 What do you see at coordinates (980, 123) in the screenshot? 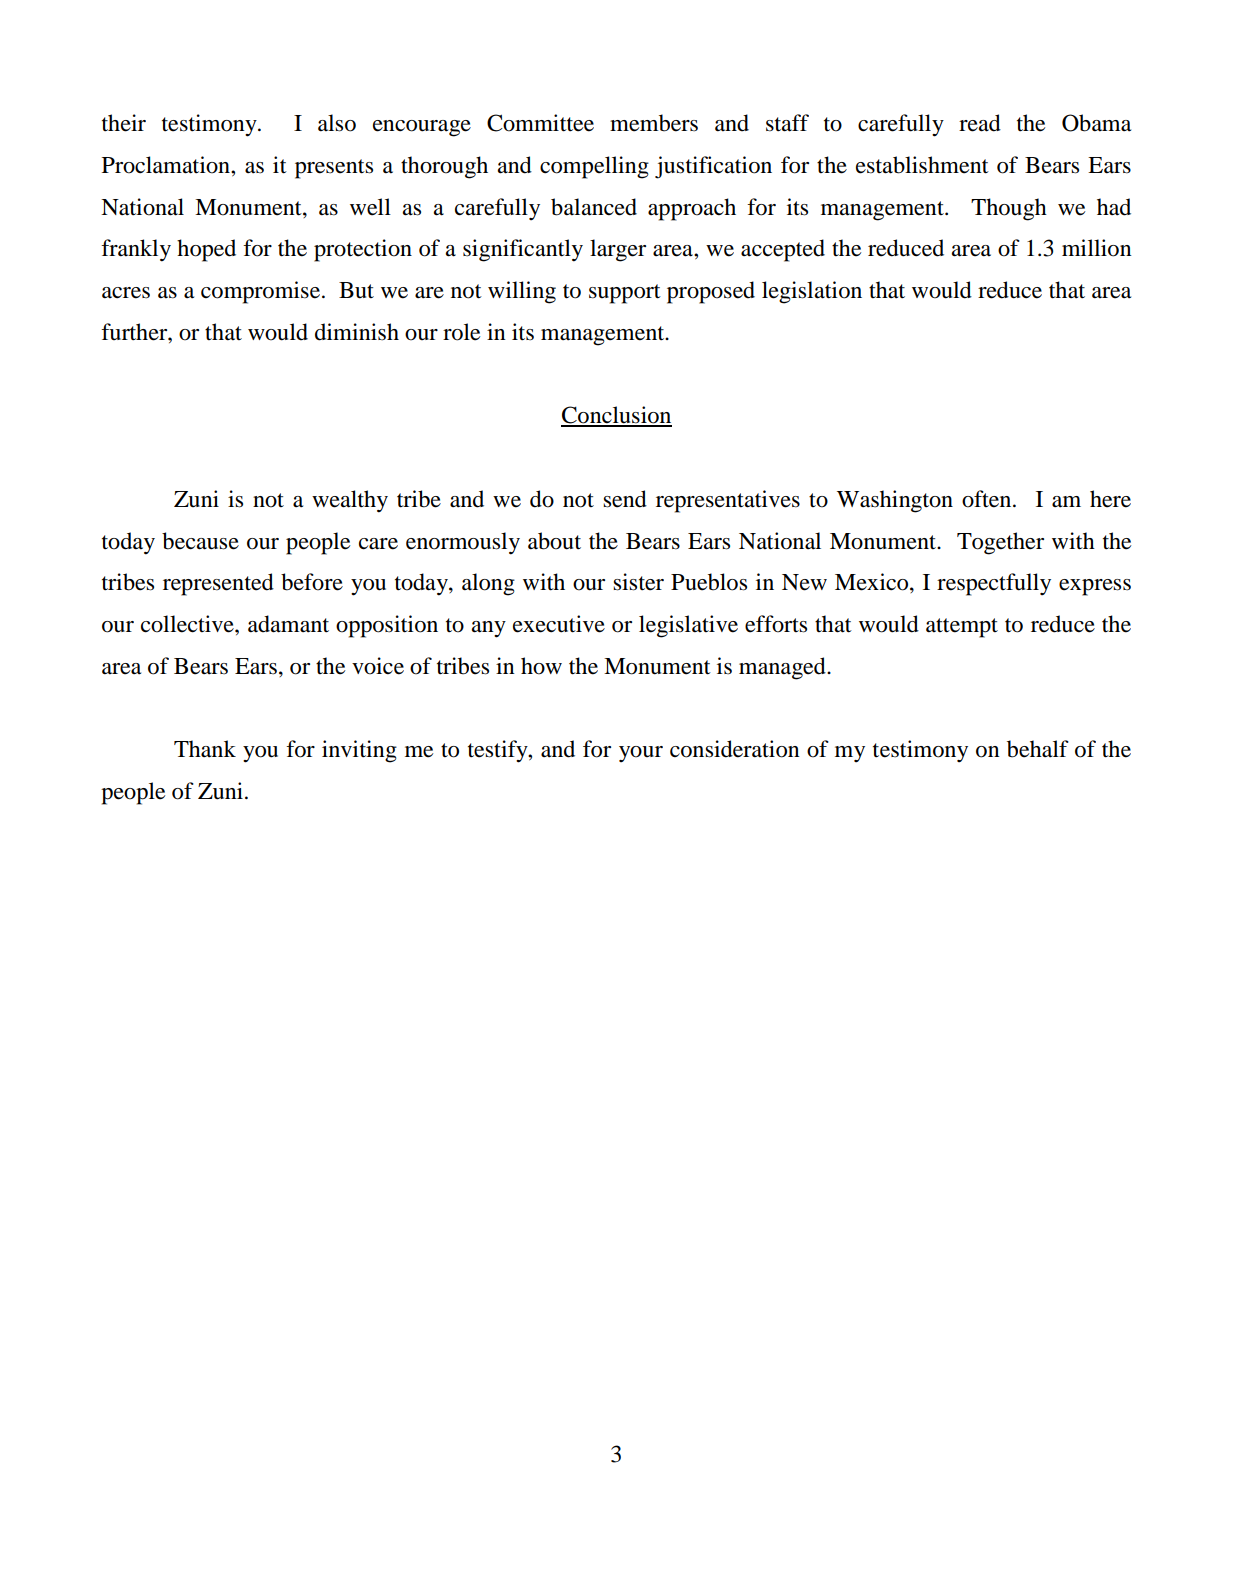
I see `read` at bounding box center [980, 123].
